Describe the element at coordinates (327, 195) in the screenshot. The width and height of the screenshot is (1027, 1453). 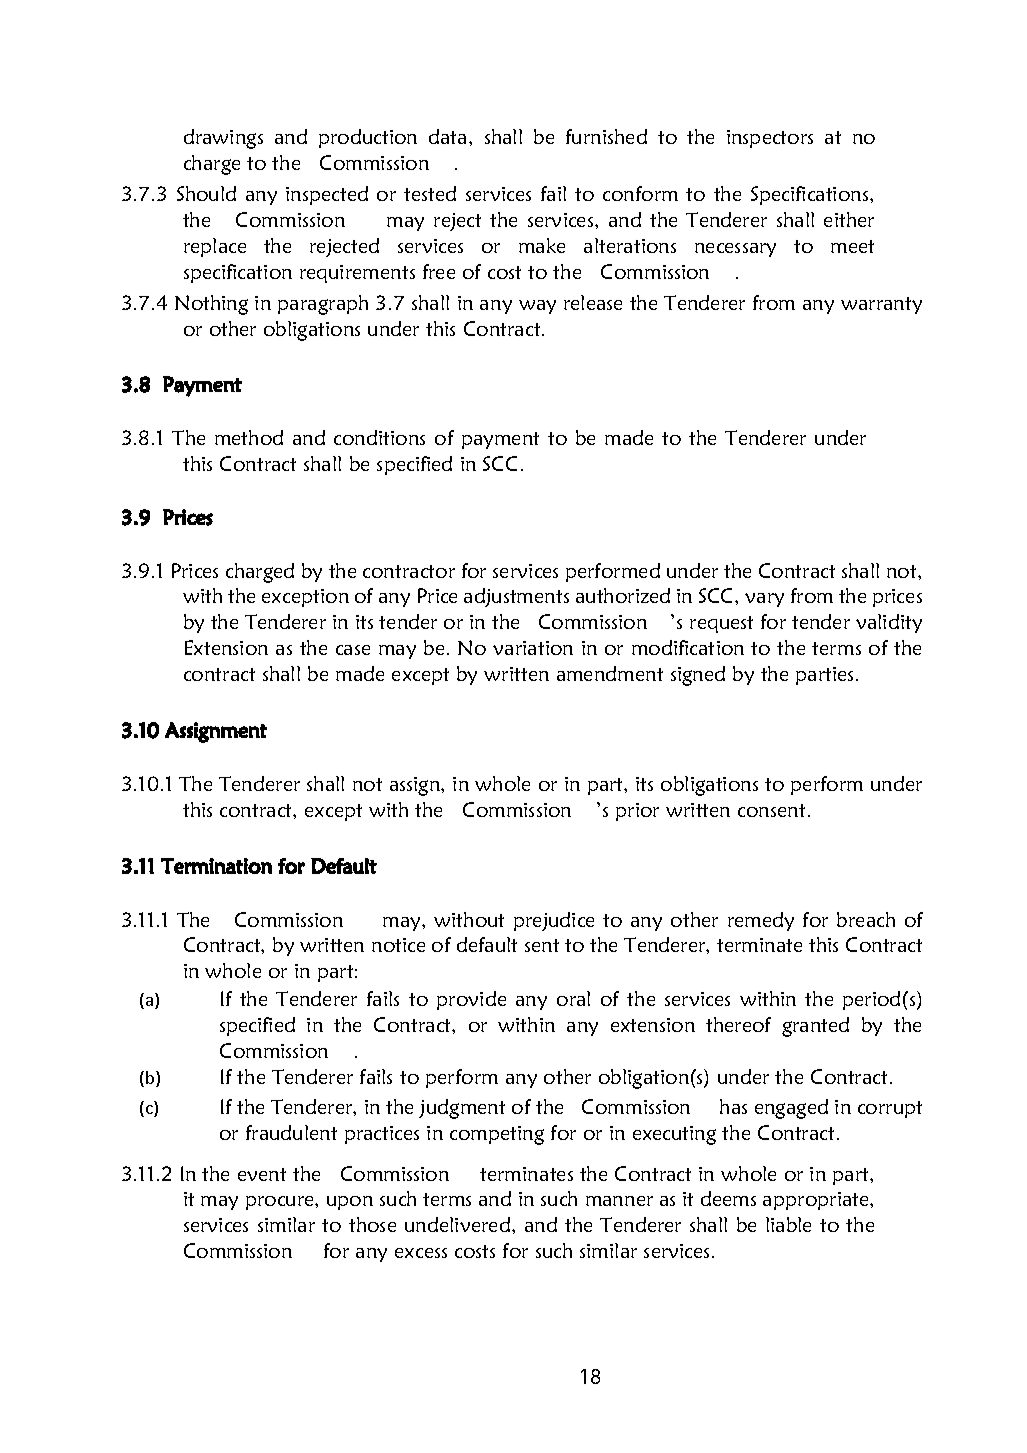
I see `inspected` at that location.
